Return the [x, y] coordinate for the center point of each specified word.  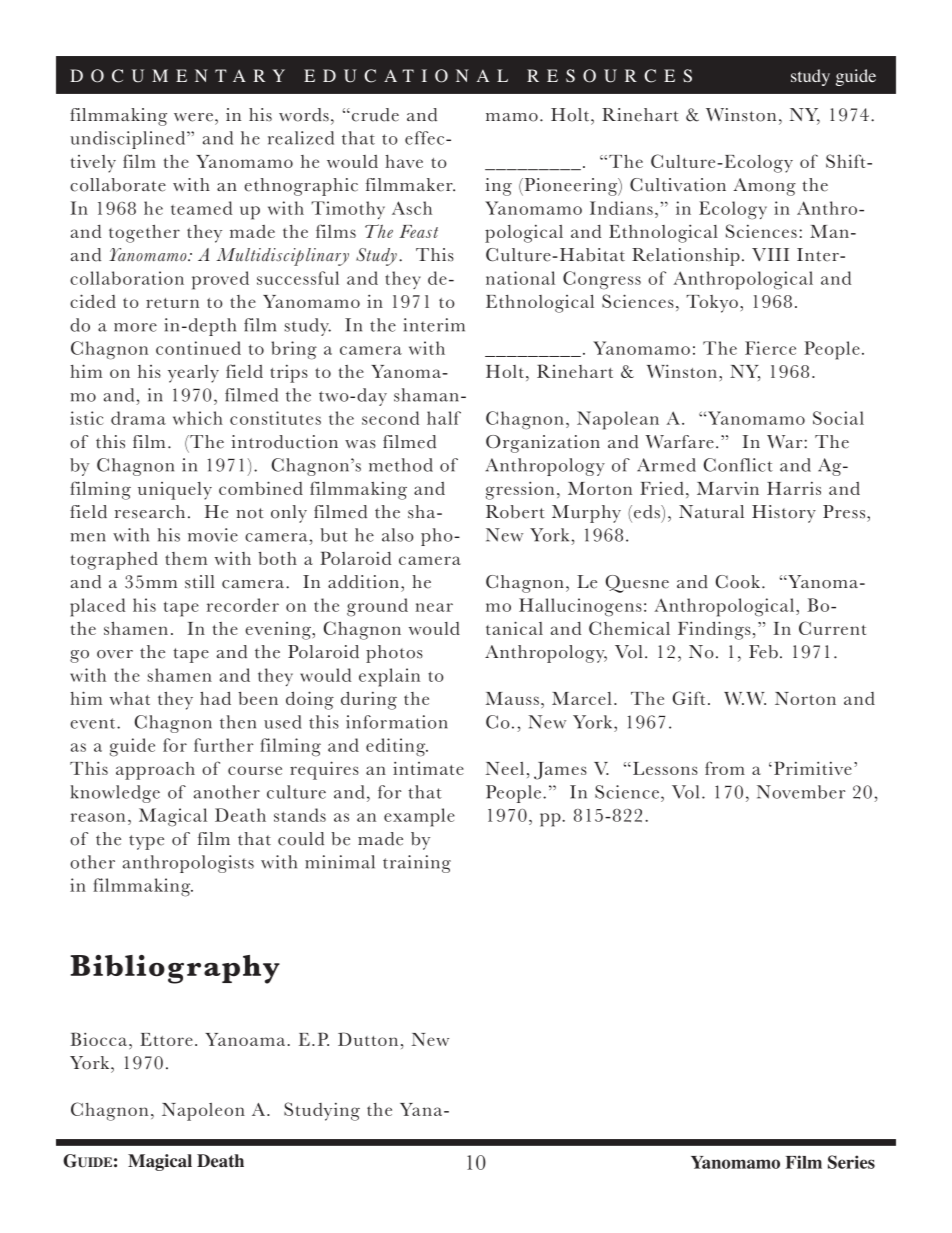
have [404, 161]
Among [764, 187]
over [115, 654]
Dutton [368, 1039]
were [193, 117]
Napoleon [203, 1112]
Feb [763, 652]
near [434, 607]
